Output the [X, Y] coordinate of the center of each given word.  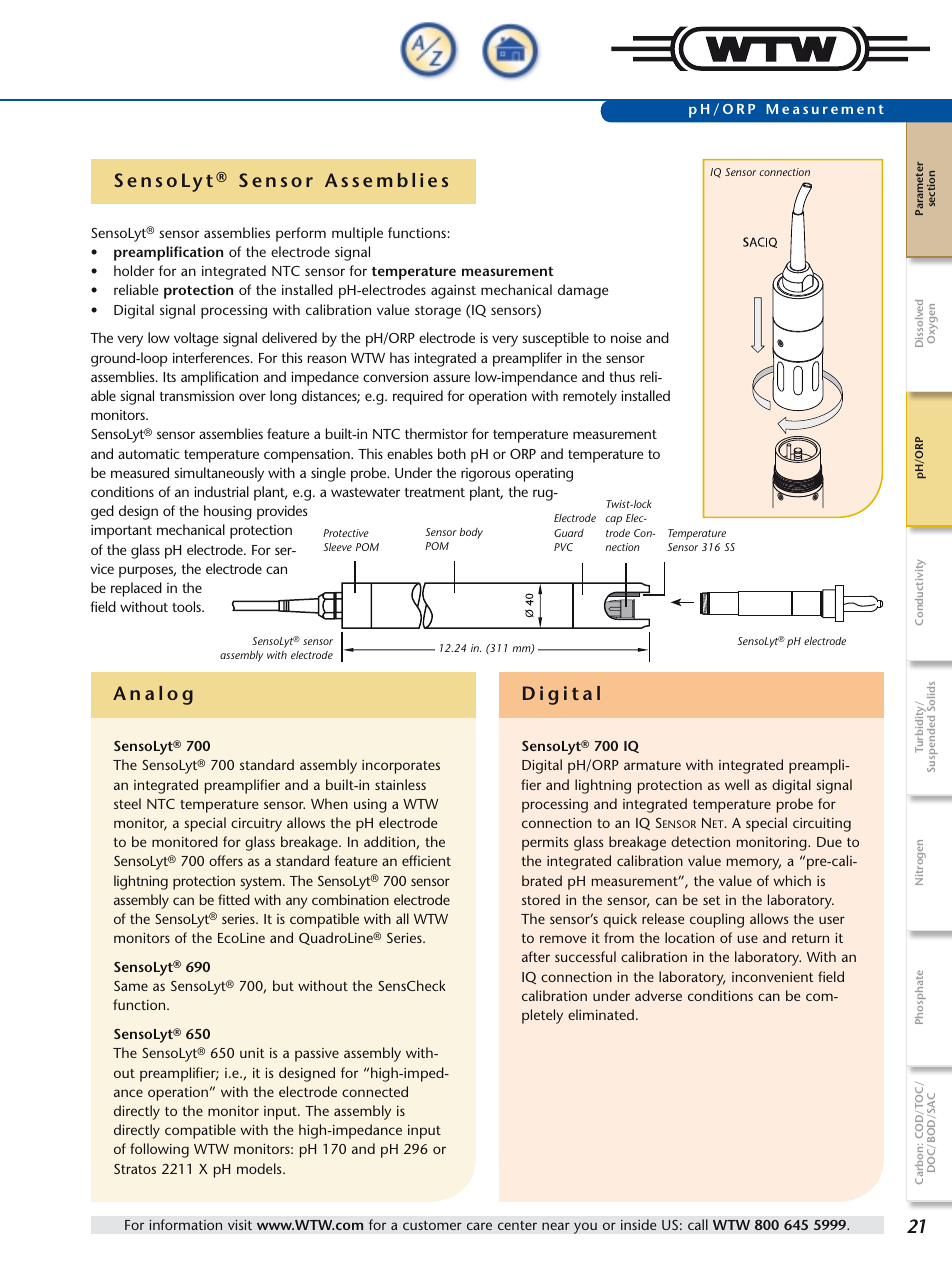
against [453, 292]
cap [613, 520]
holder [134, 270]
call [698, 1224]
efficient [426, 860]
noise [626, 338]
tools [187, 606]
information [185, 1224]
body [471, 533]
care [479, 1226]
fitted [234, 899]
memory [754, 864]
